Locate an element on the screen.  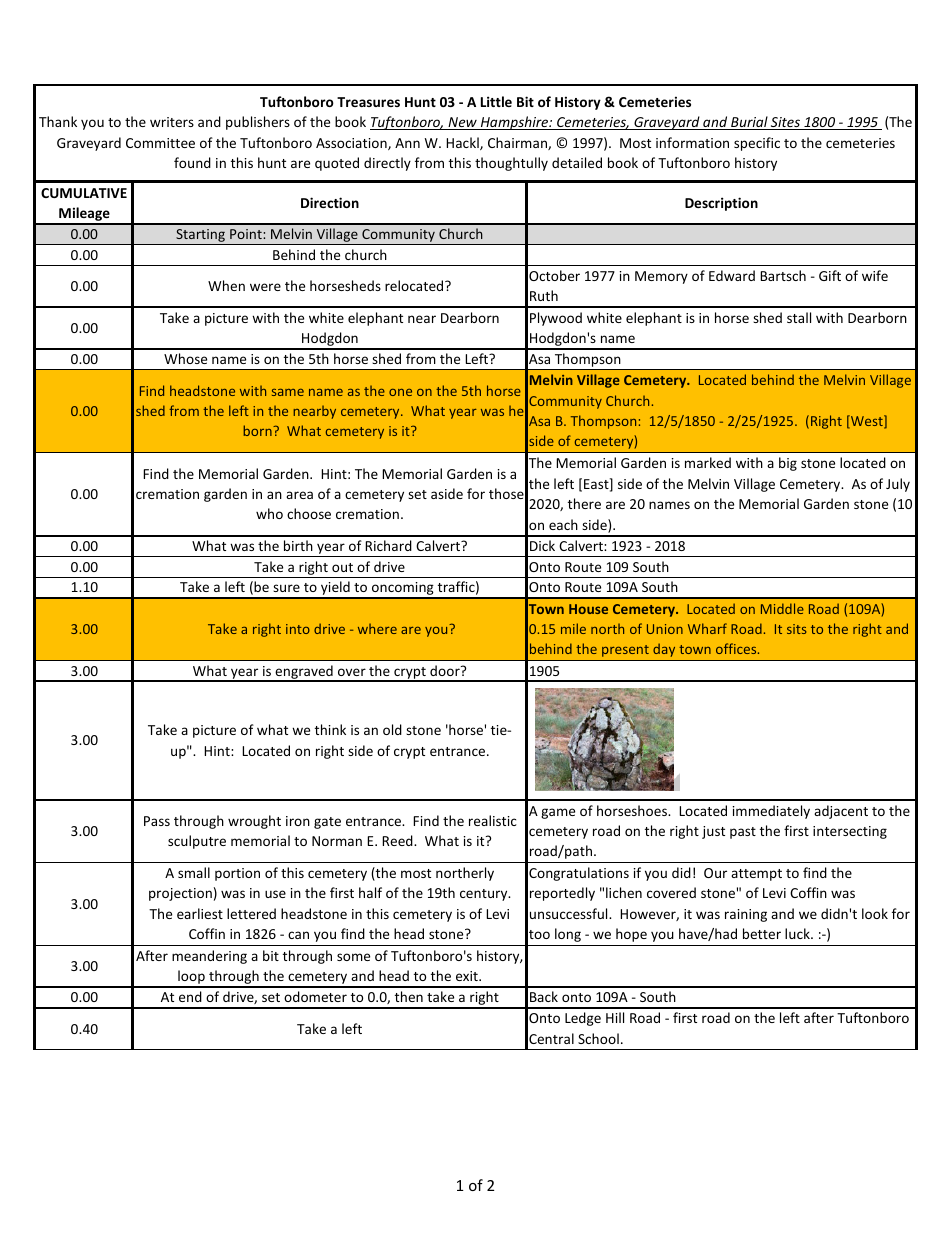
Middle is located at coordinates (782, 608).
